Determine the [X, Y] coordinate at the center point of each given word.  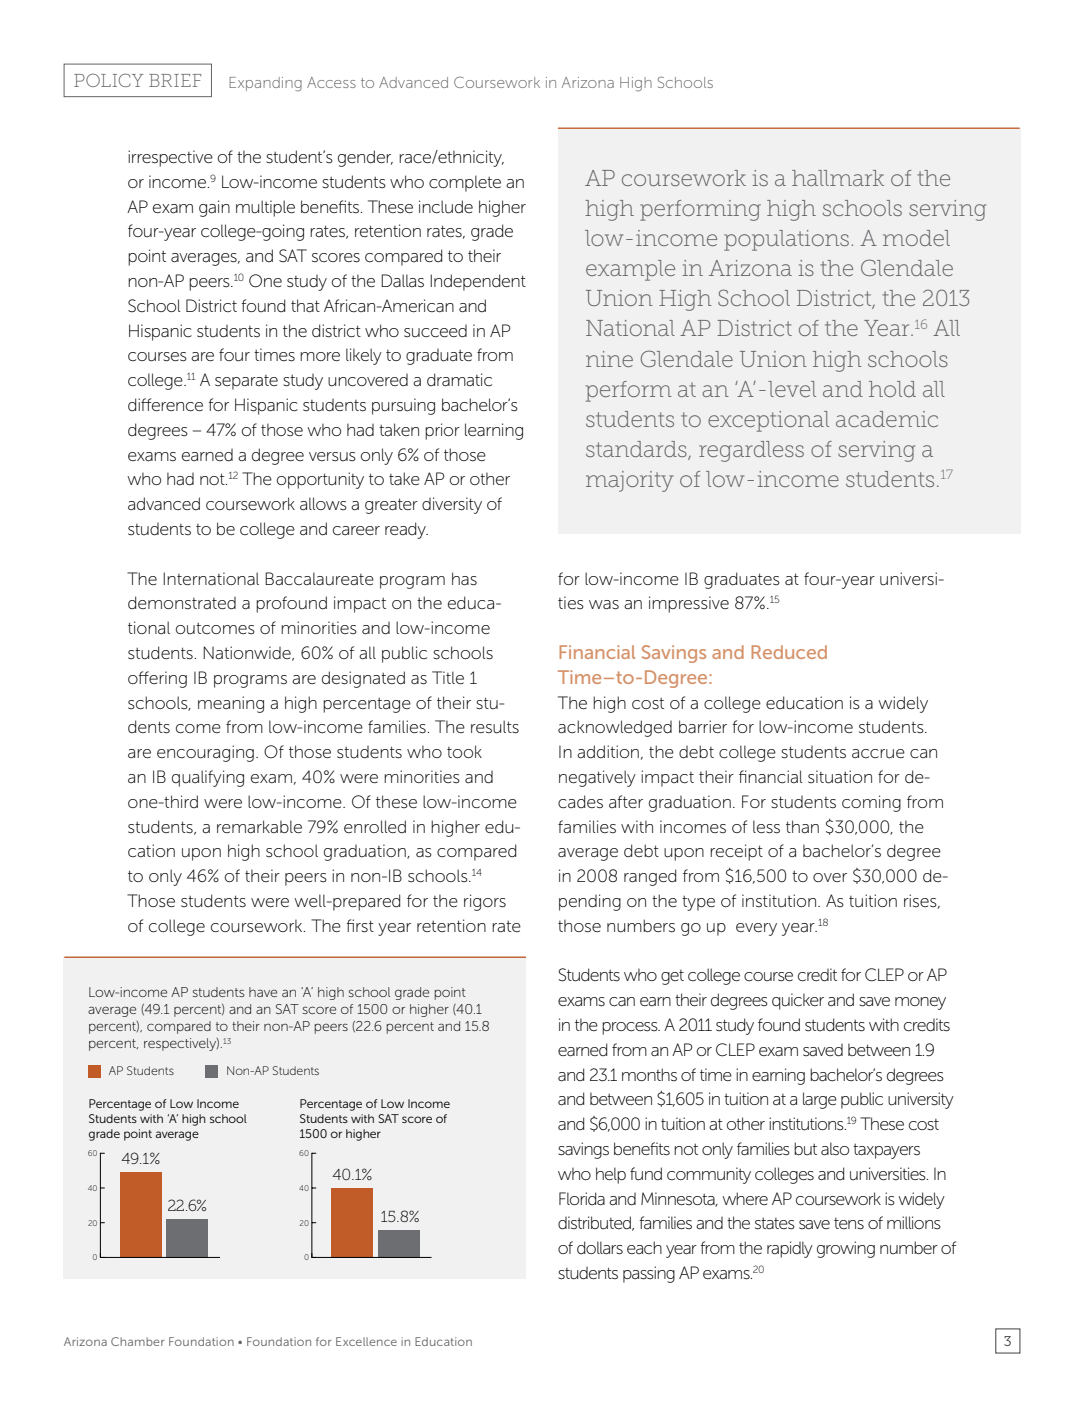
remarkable [259, 826]
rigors [485, 902]
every [756, 929]
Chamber [138, 1341]
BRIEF [175, 80]
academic [887, 419]
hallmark [838, 178]
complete [465, 183]
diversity [452, 505]
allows [323, 504]
